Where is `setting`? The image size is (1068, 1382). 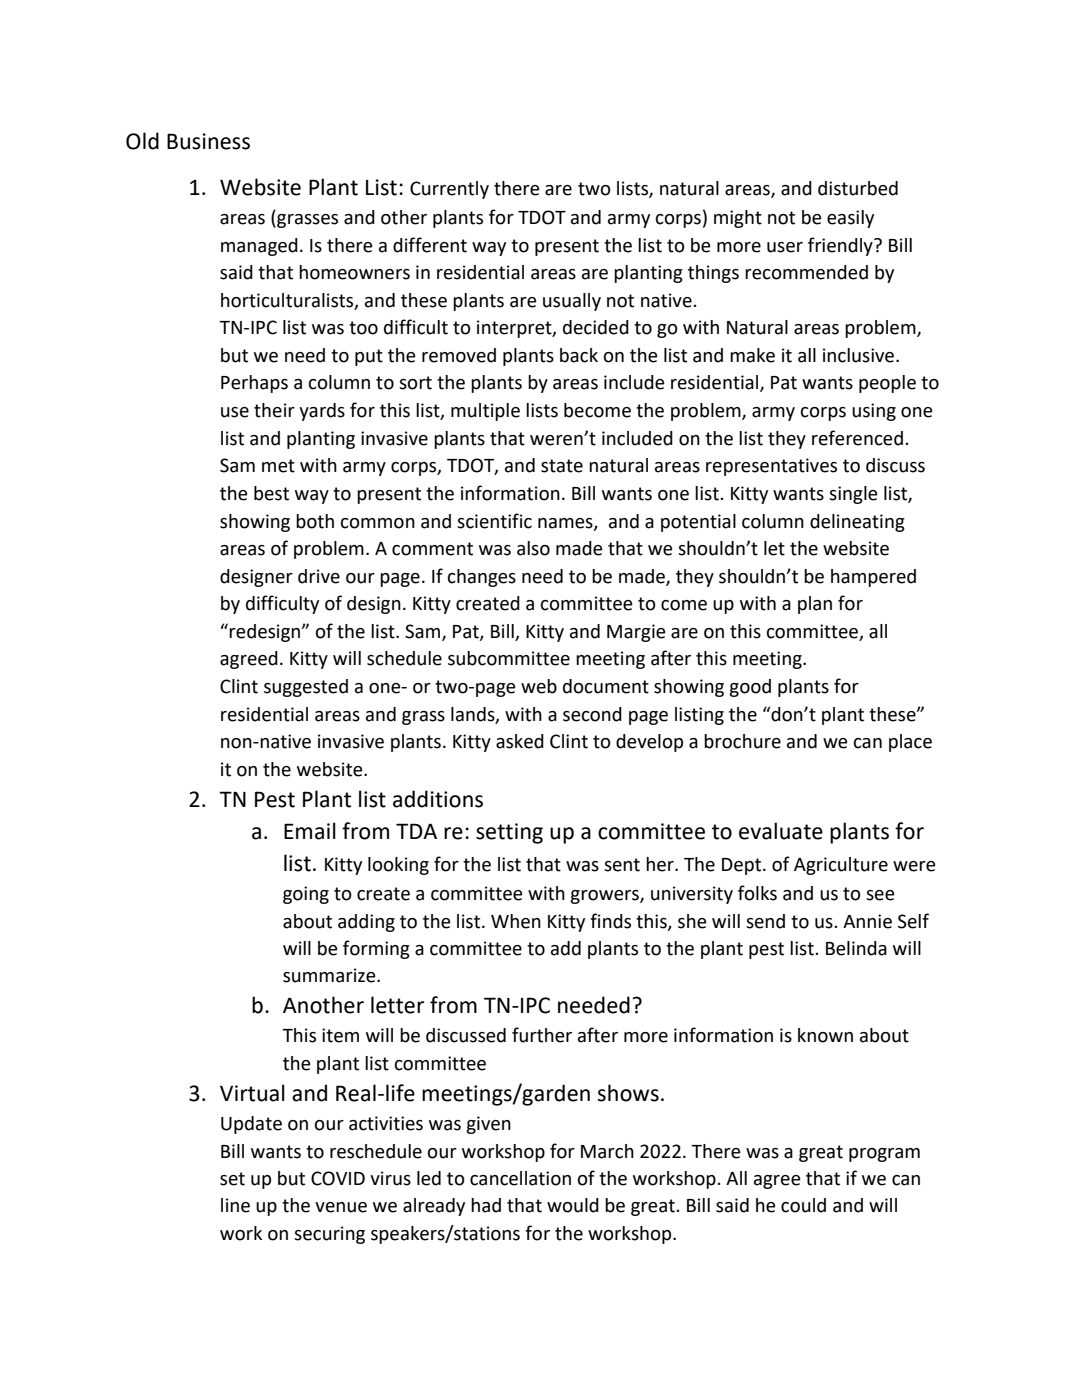 setting is located at coordinates (509, 833).
